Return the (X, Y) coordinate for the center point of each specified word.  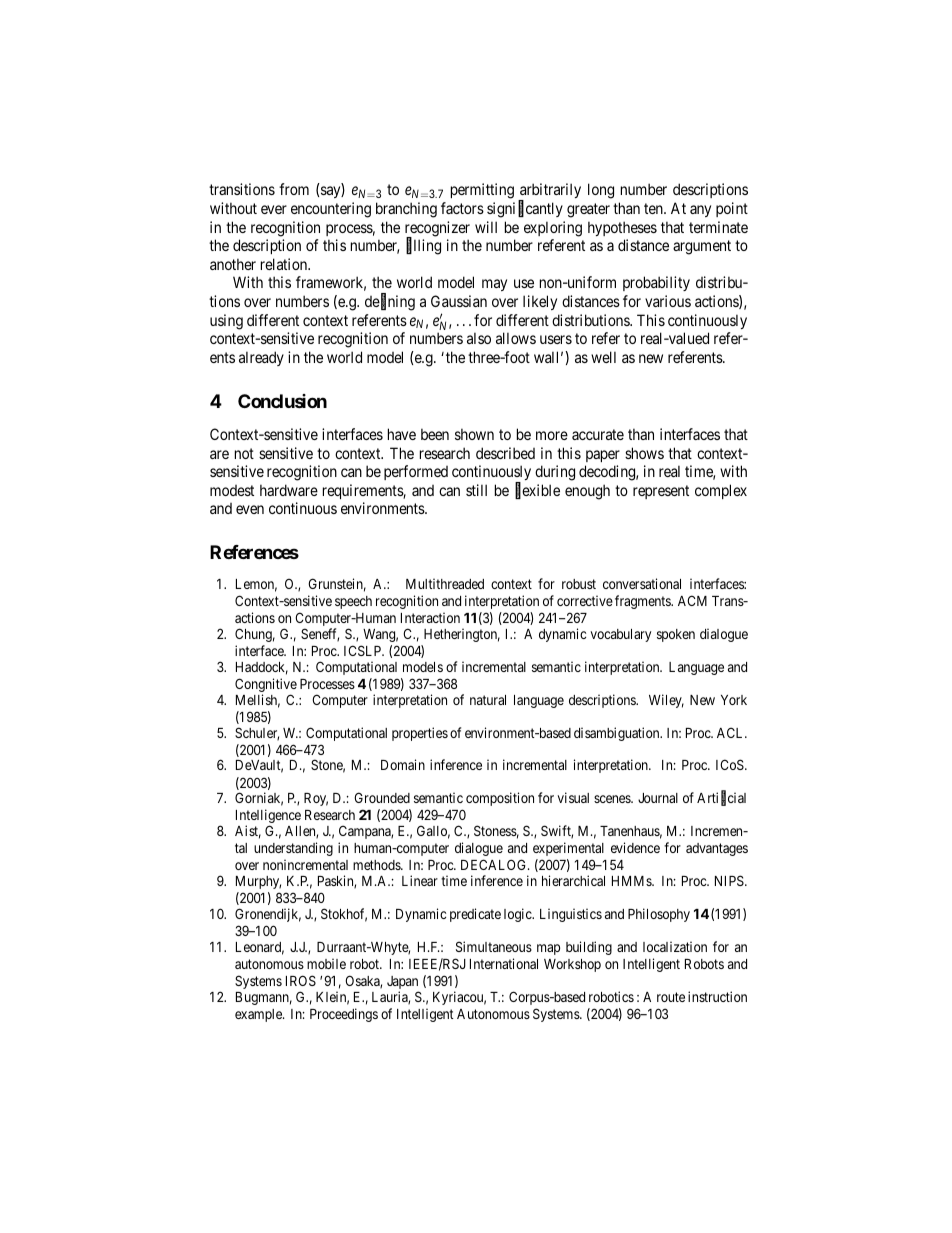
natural (488, 700)
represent (661, 492)
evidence (635, 847)
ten (654, 208)
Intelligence (268, 817)
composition (500, 799)
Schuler (257, 734)
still (476, 490)
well (603, 357)
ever (274, 209)
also (479, 338)
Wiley (666, 701)
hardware (289, 490)
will (486, 227)
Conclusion (282, 401)
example (259, 1015)
